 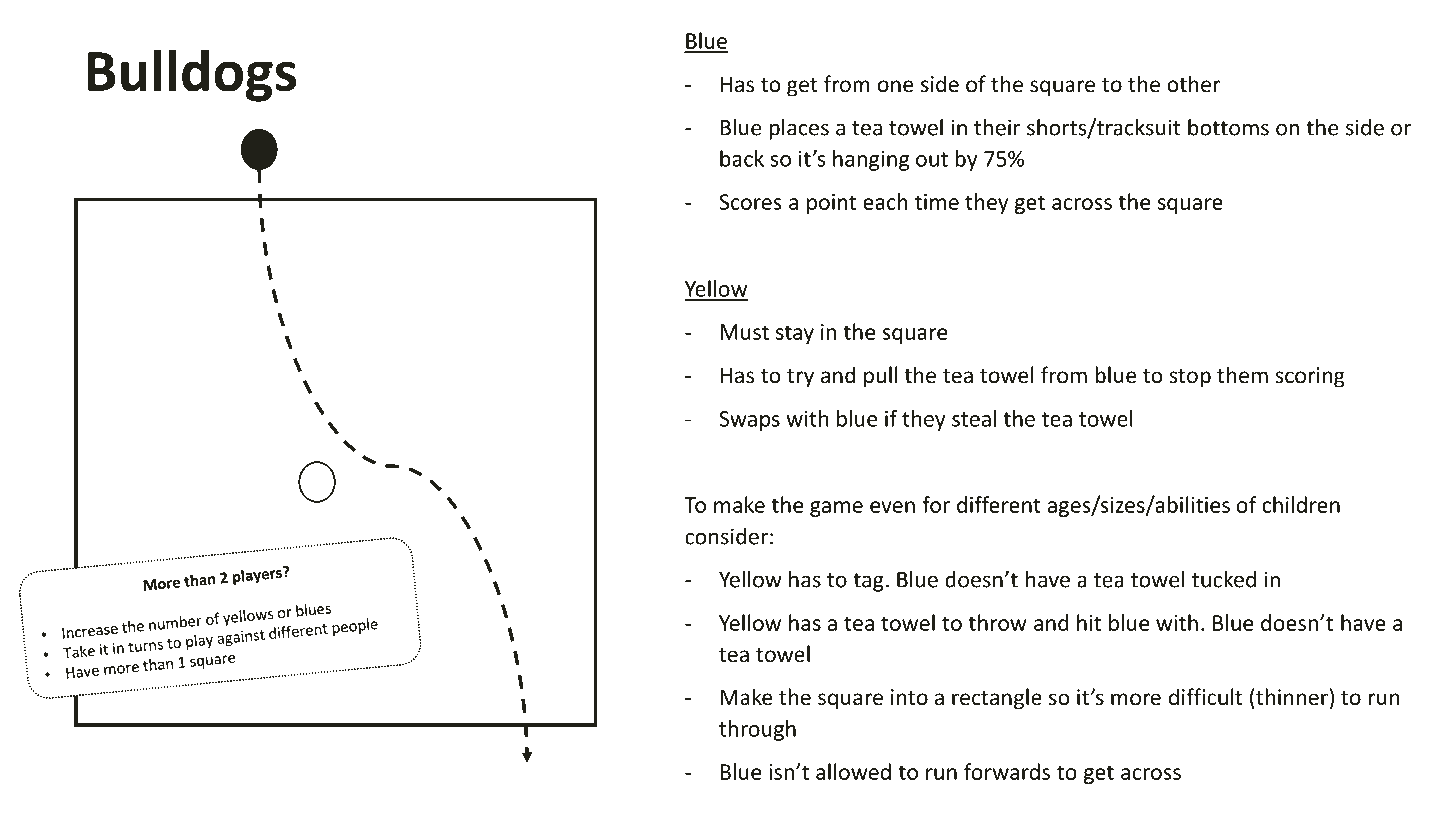 What do you see at coordinates (1190, 378) in the screenshot?
I see `stop` at bounding box center [1190, 378].
